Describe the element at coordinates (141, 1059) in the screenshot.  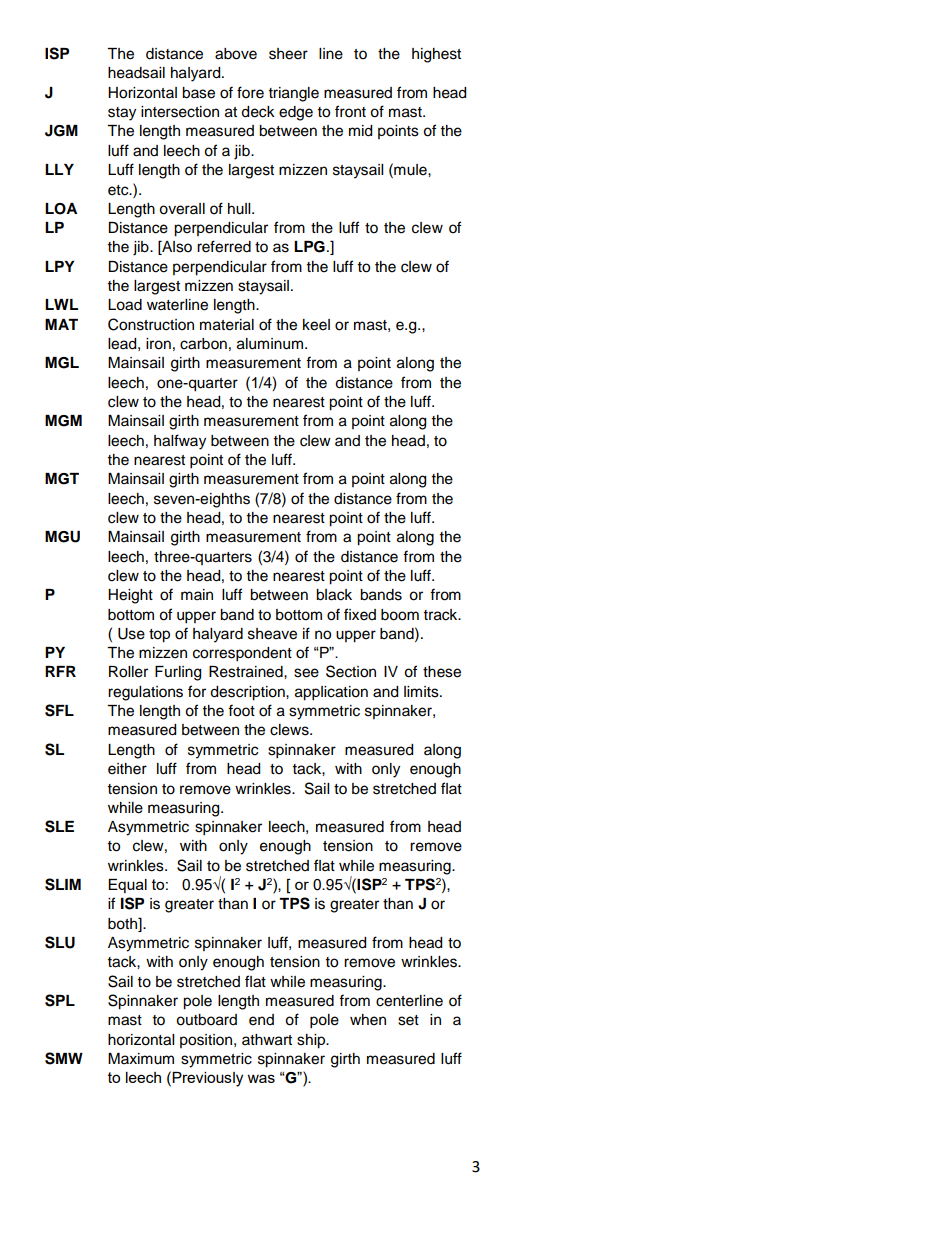
I see `Maximum` at that location.
